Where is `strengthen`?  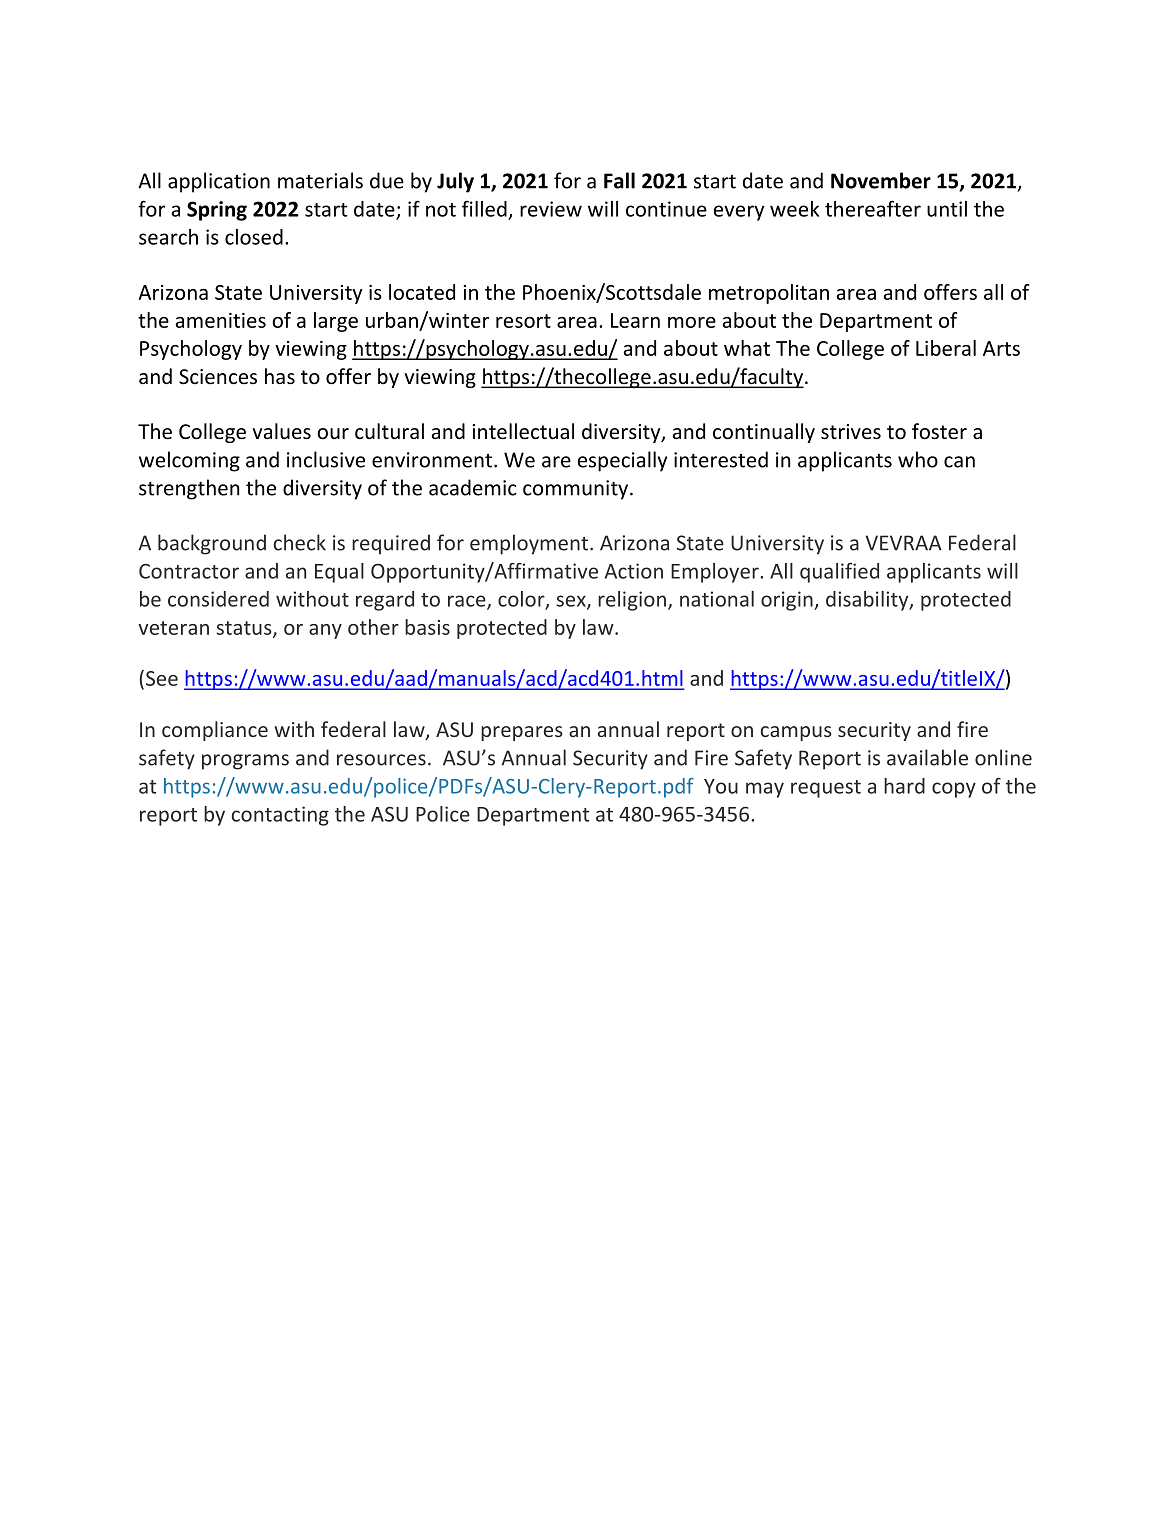 strengthen is located at coordinates (189, 489).
